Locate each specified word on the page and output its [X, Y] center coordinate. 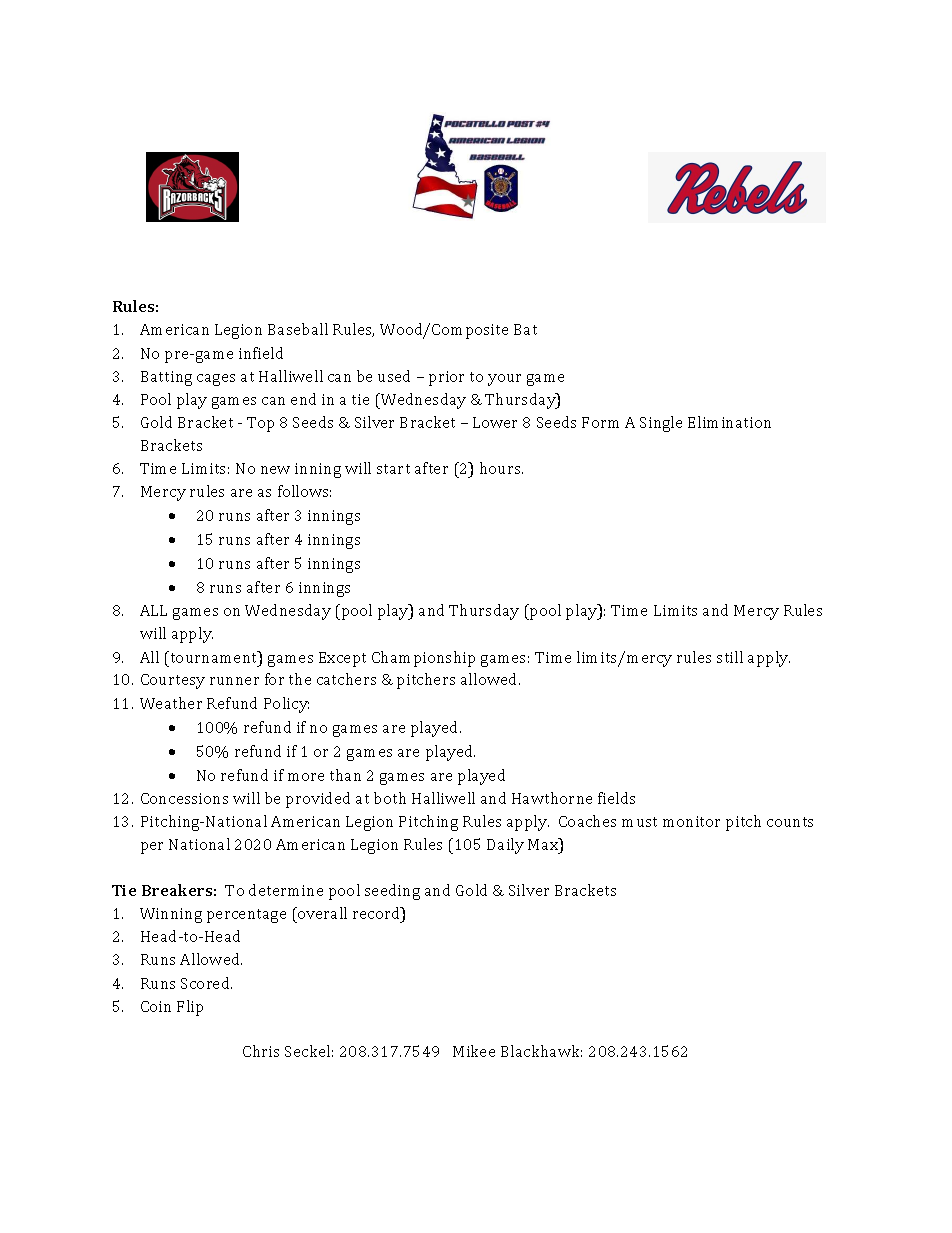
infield [261, 353]
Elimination [729, 422]
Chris [261, 1051]
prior [446, 378]
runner [234, 681]
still [730, 657]
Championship [423, 659]
